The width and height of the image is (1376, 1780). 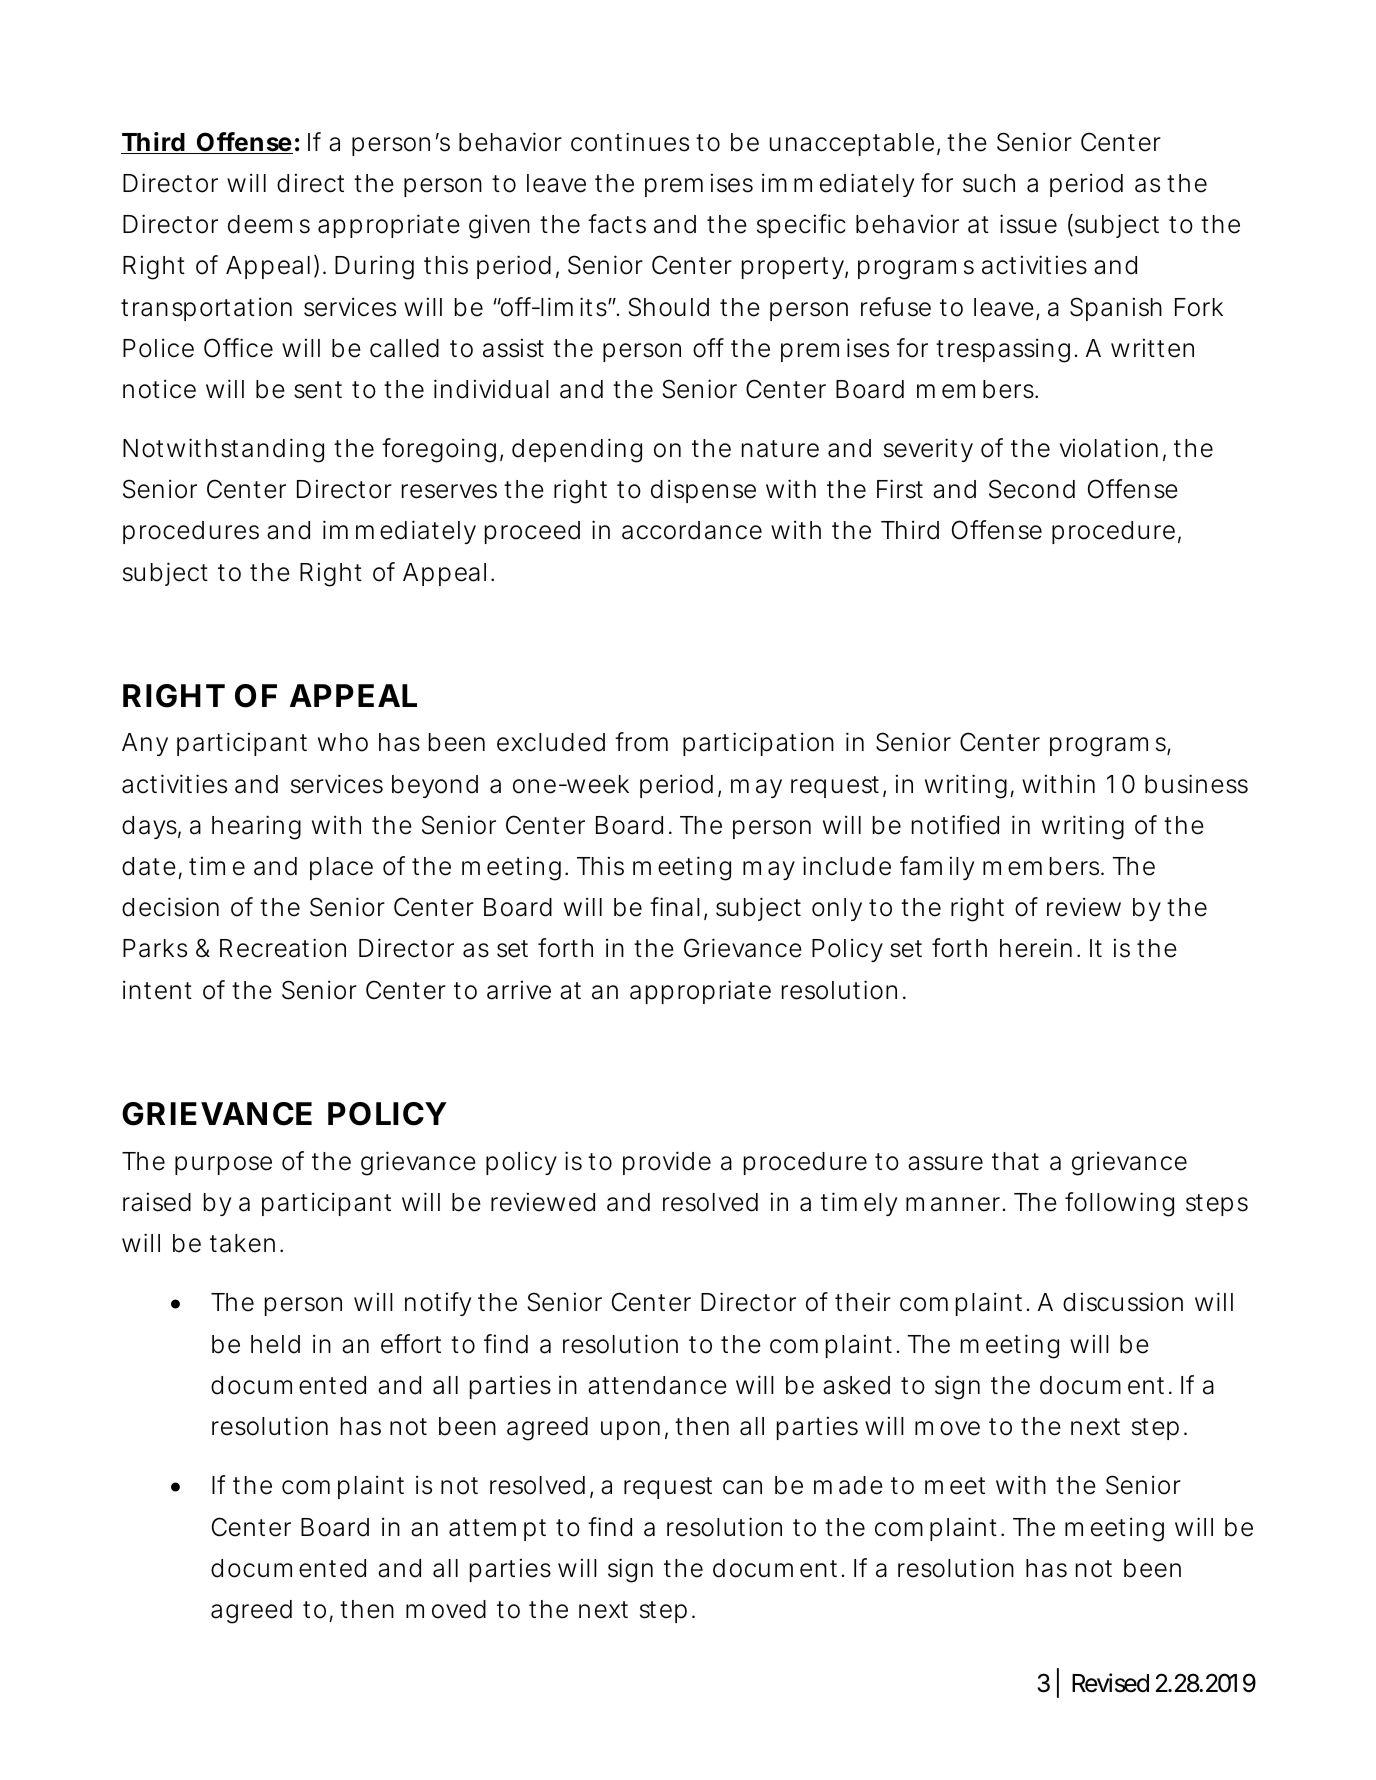 What do you see at coordinates (1123, 1302) in the image?
I see `discussion` at bounding box center [1123, 1302].
